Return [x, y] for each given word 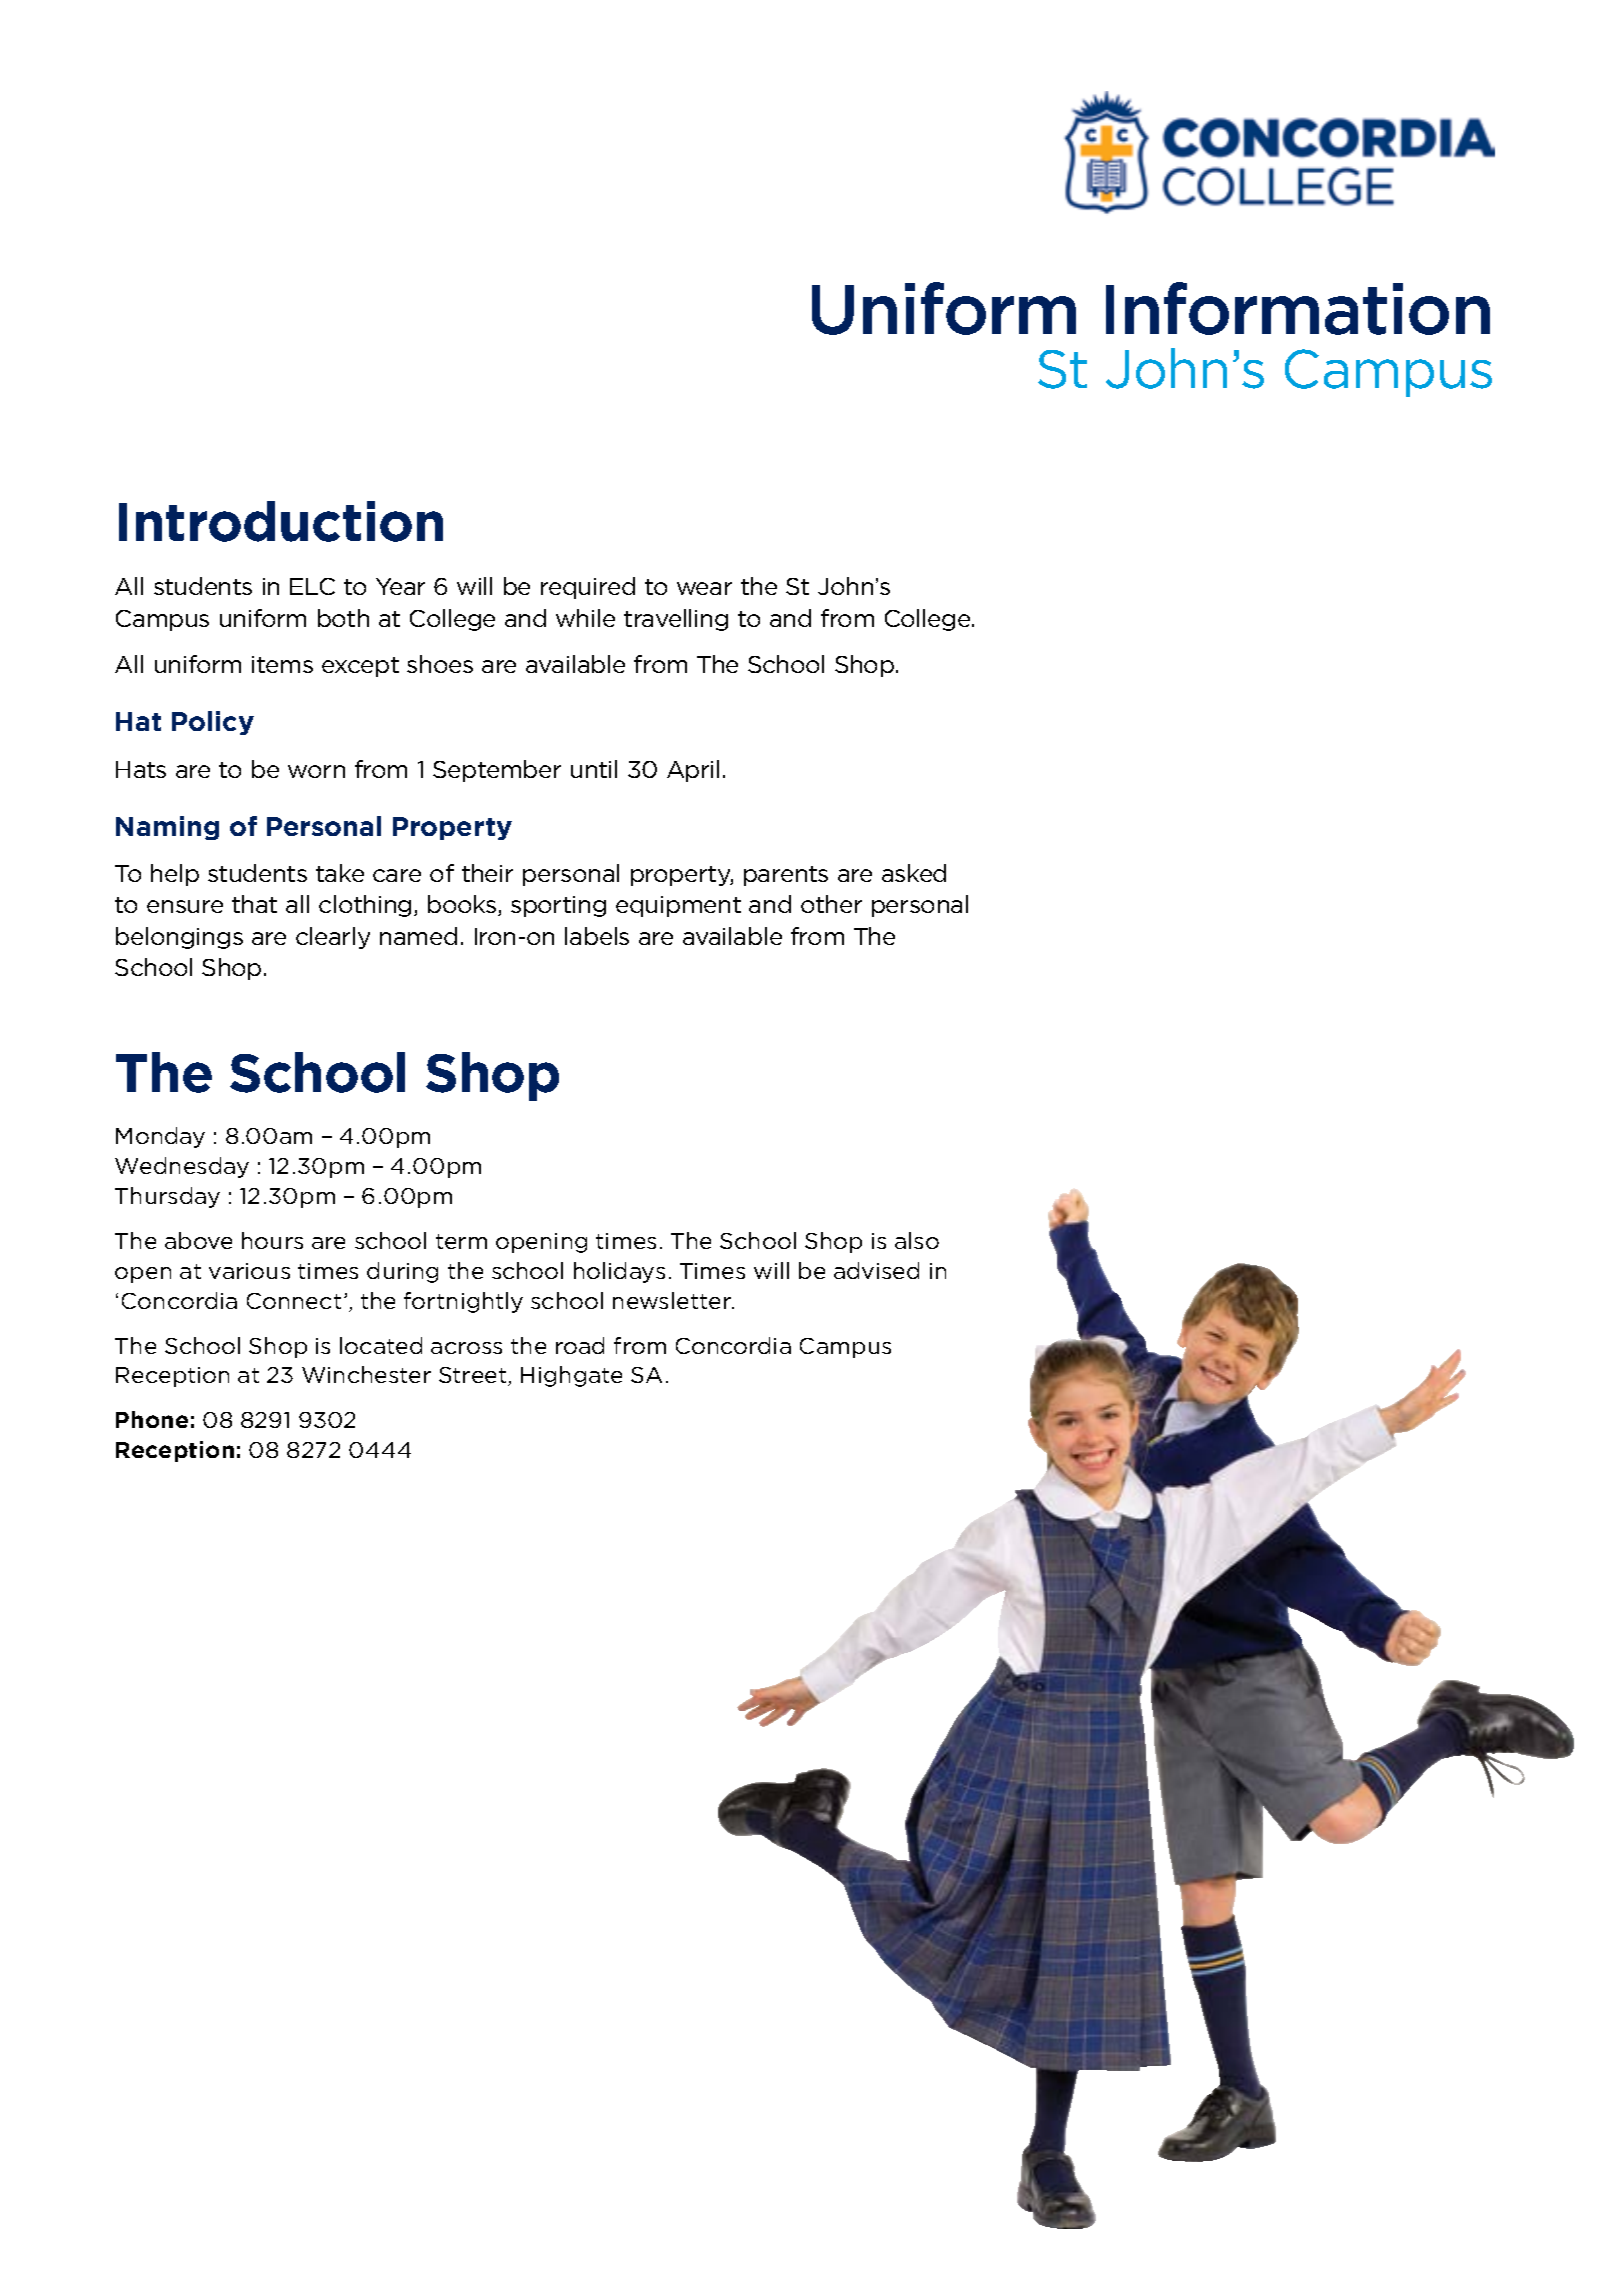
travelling [676, 620]
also [917, 1240]
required [588, 588]
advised [876, 1270]
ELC [312, 586]
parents [786, 876]
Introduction [281, 521]
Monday [160, 1137]
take [340, 873]
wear [704, 588]
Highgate [571, 1376]
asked [914, 873]
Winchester [366, 1374]
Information [1298, 308]
